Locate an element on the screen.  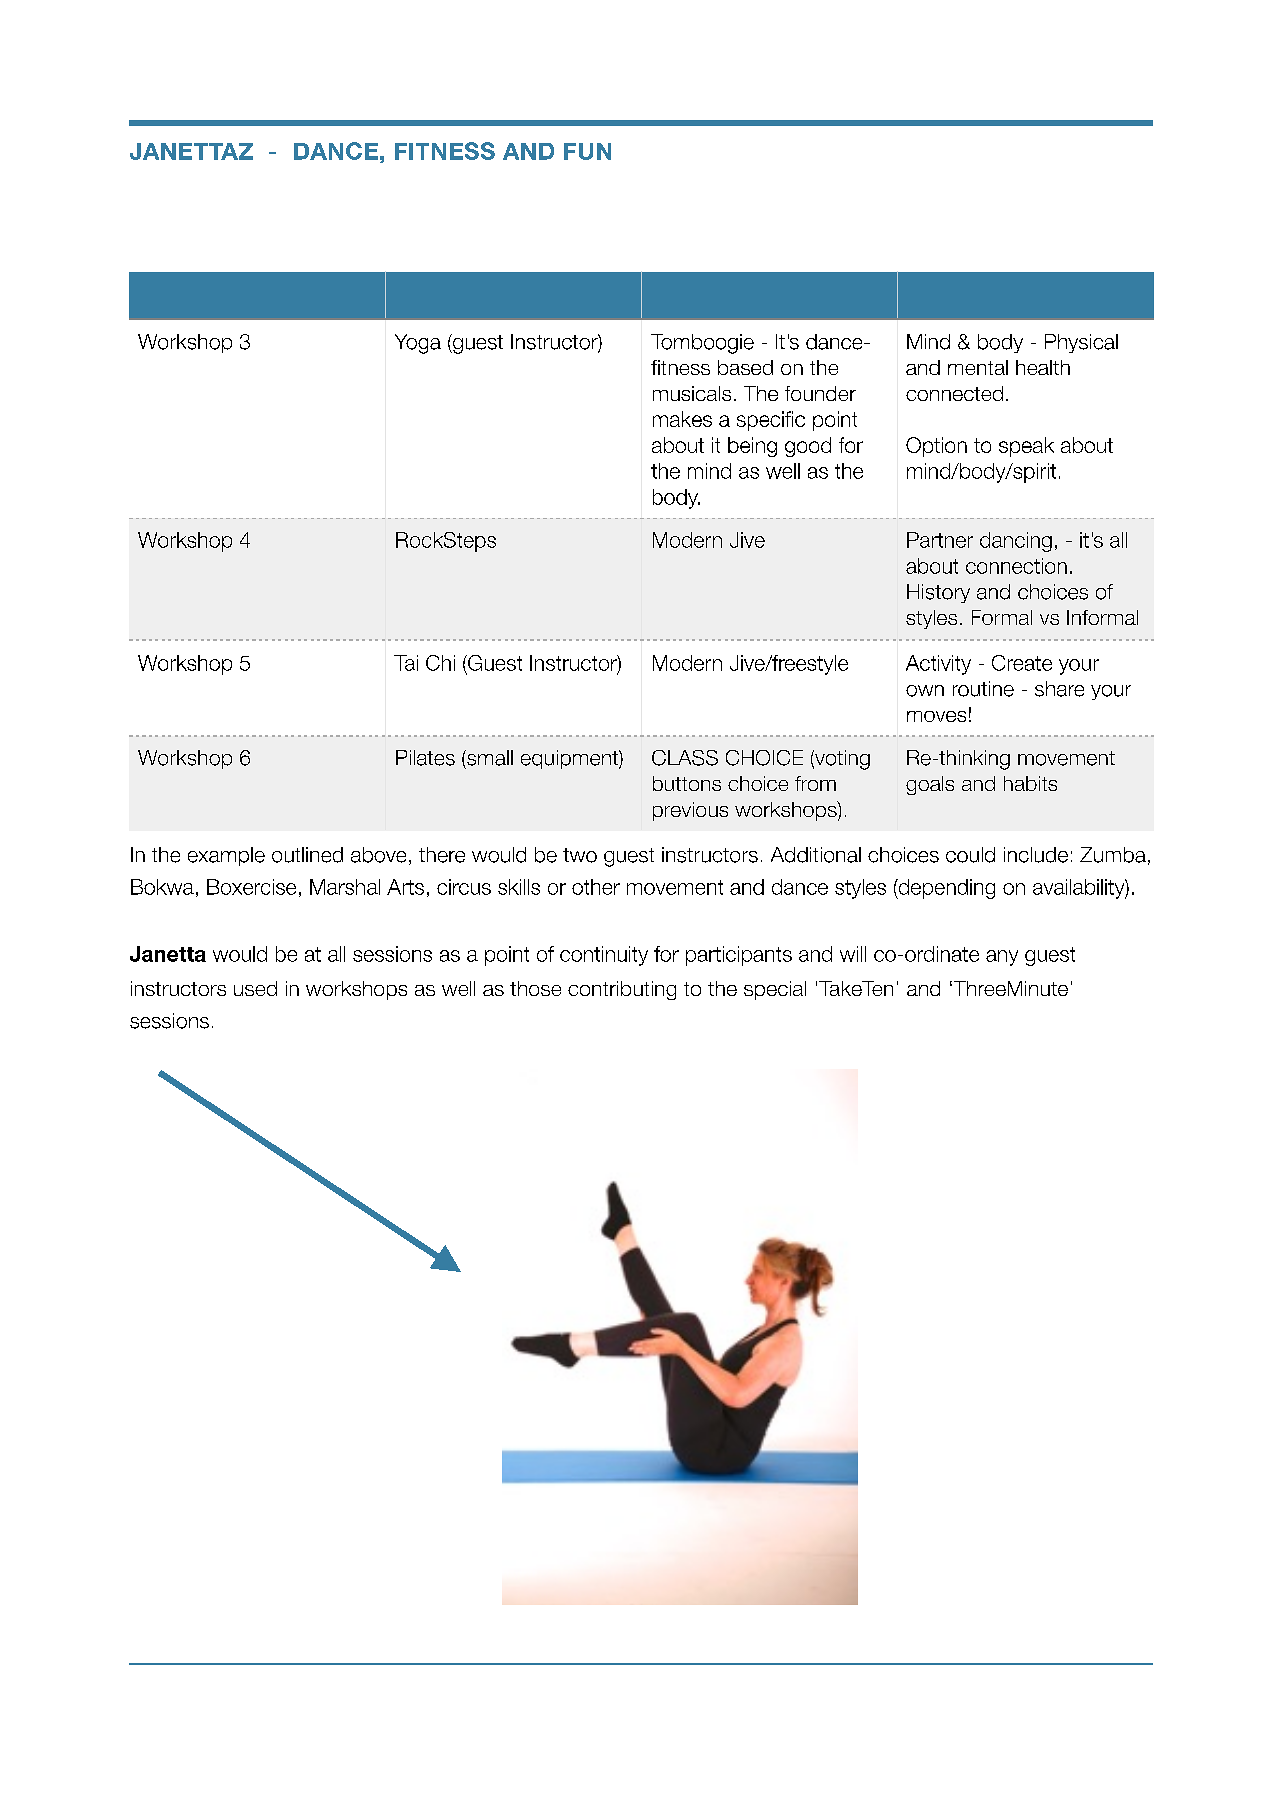
Tai is located at coordinates (406, 663).
